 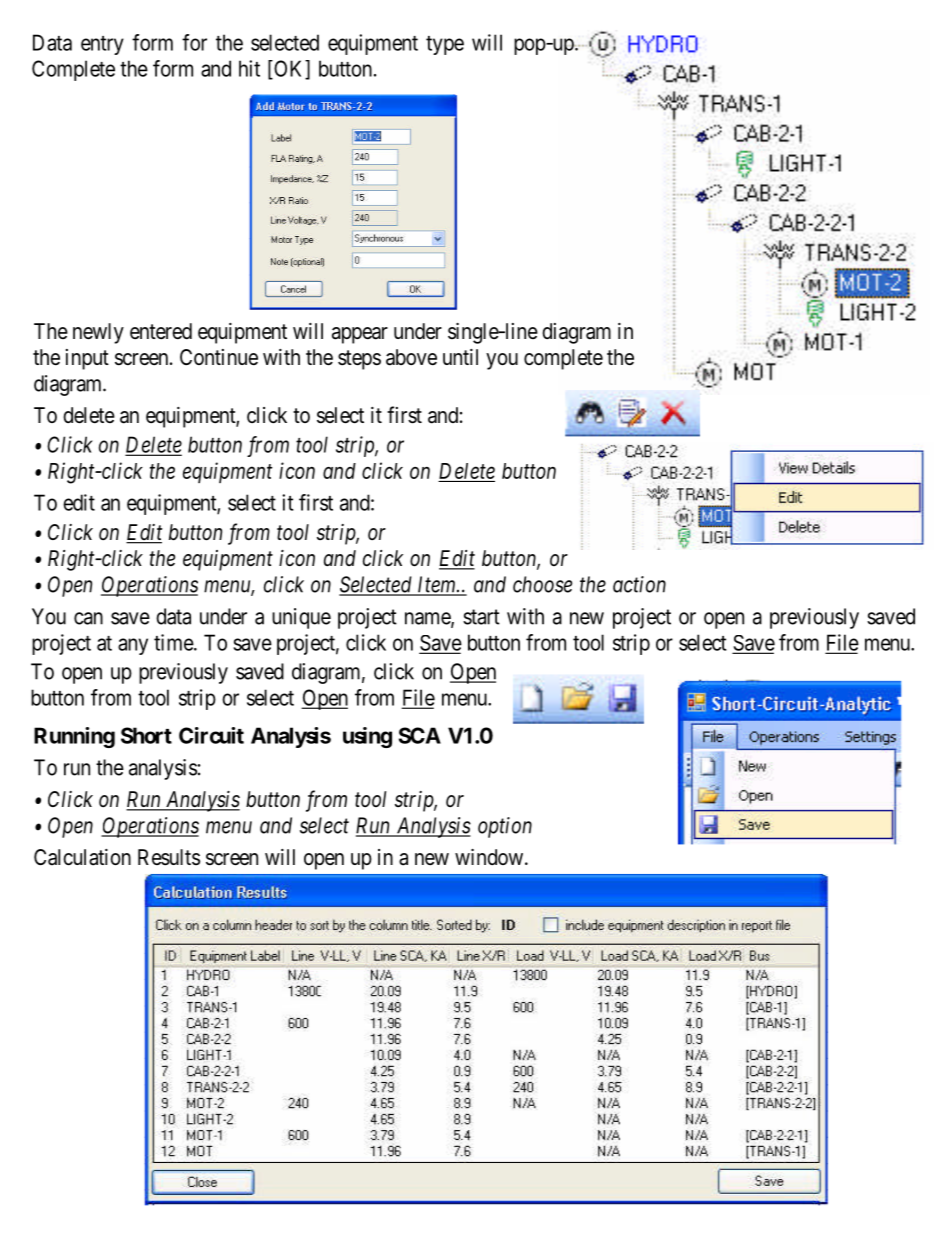 I want to click on Results, so click(x=169, y=857).
